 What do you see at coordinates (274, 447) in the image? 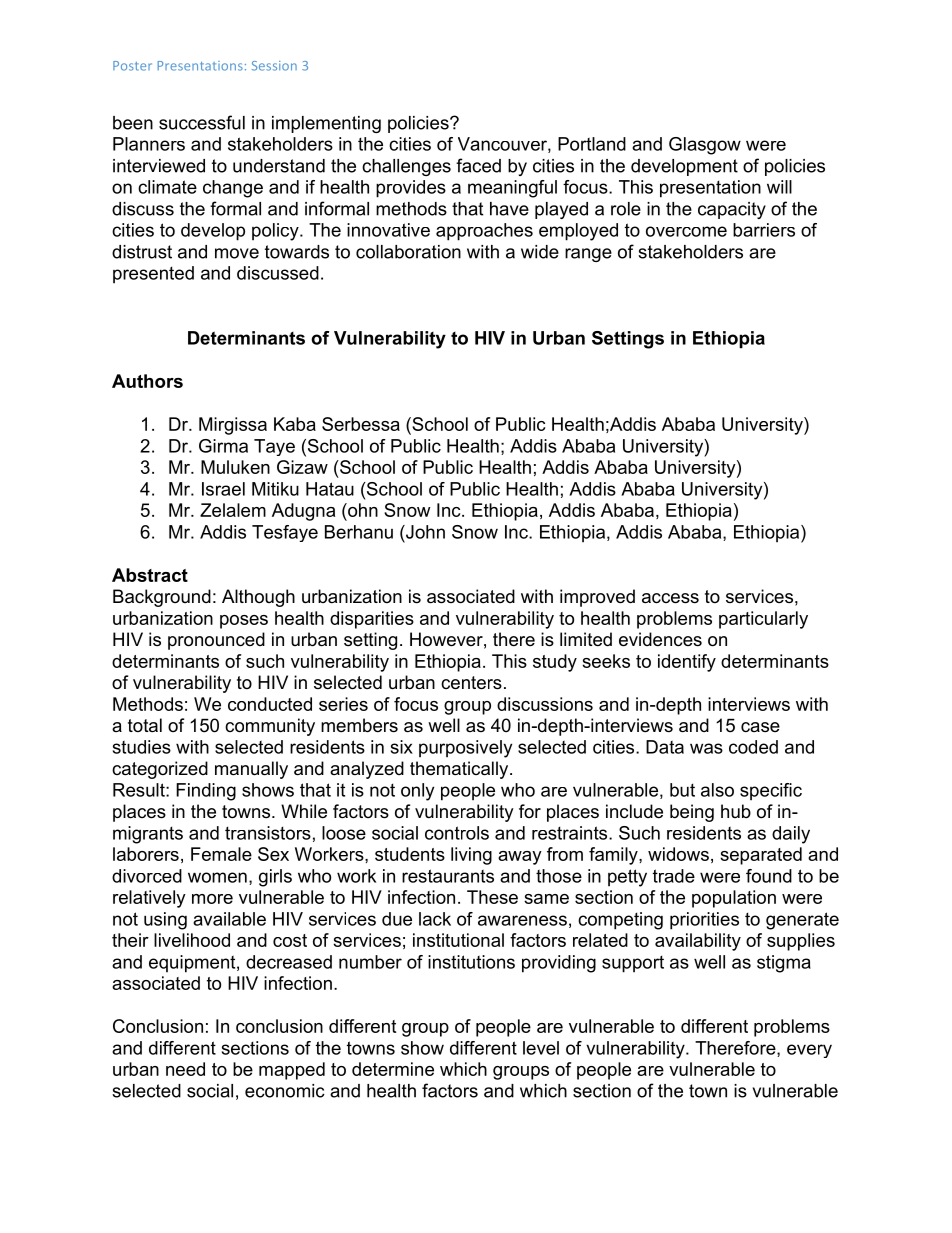
I see `Taye` at bounding box center [274, 447].
